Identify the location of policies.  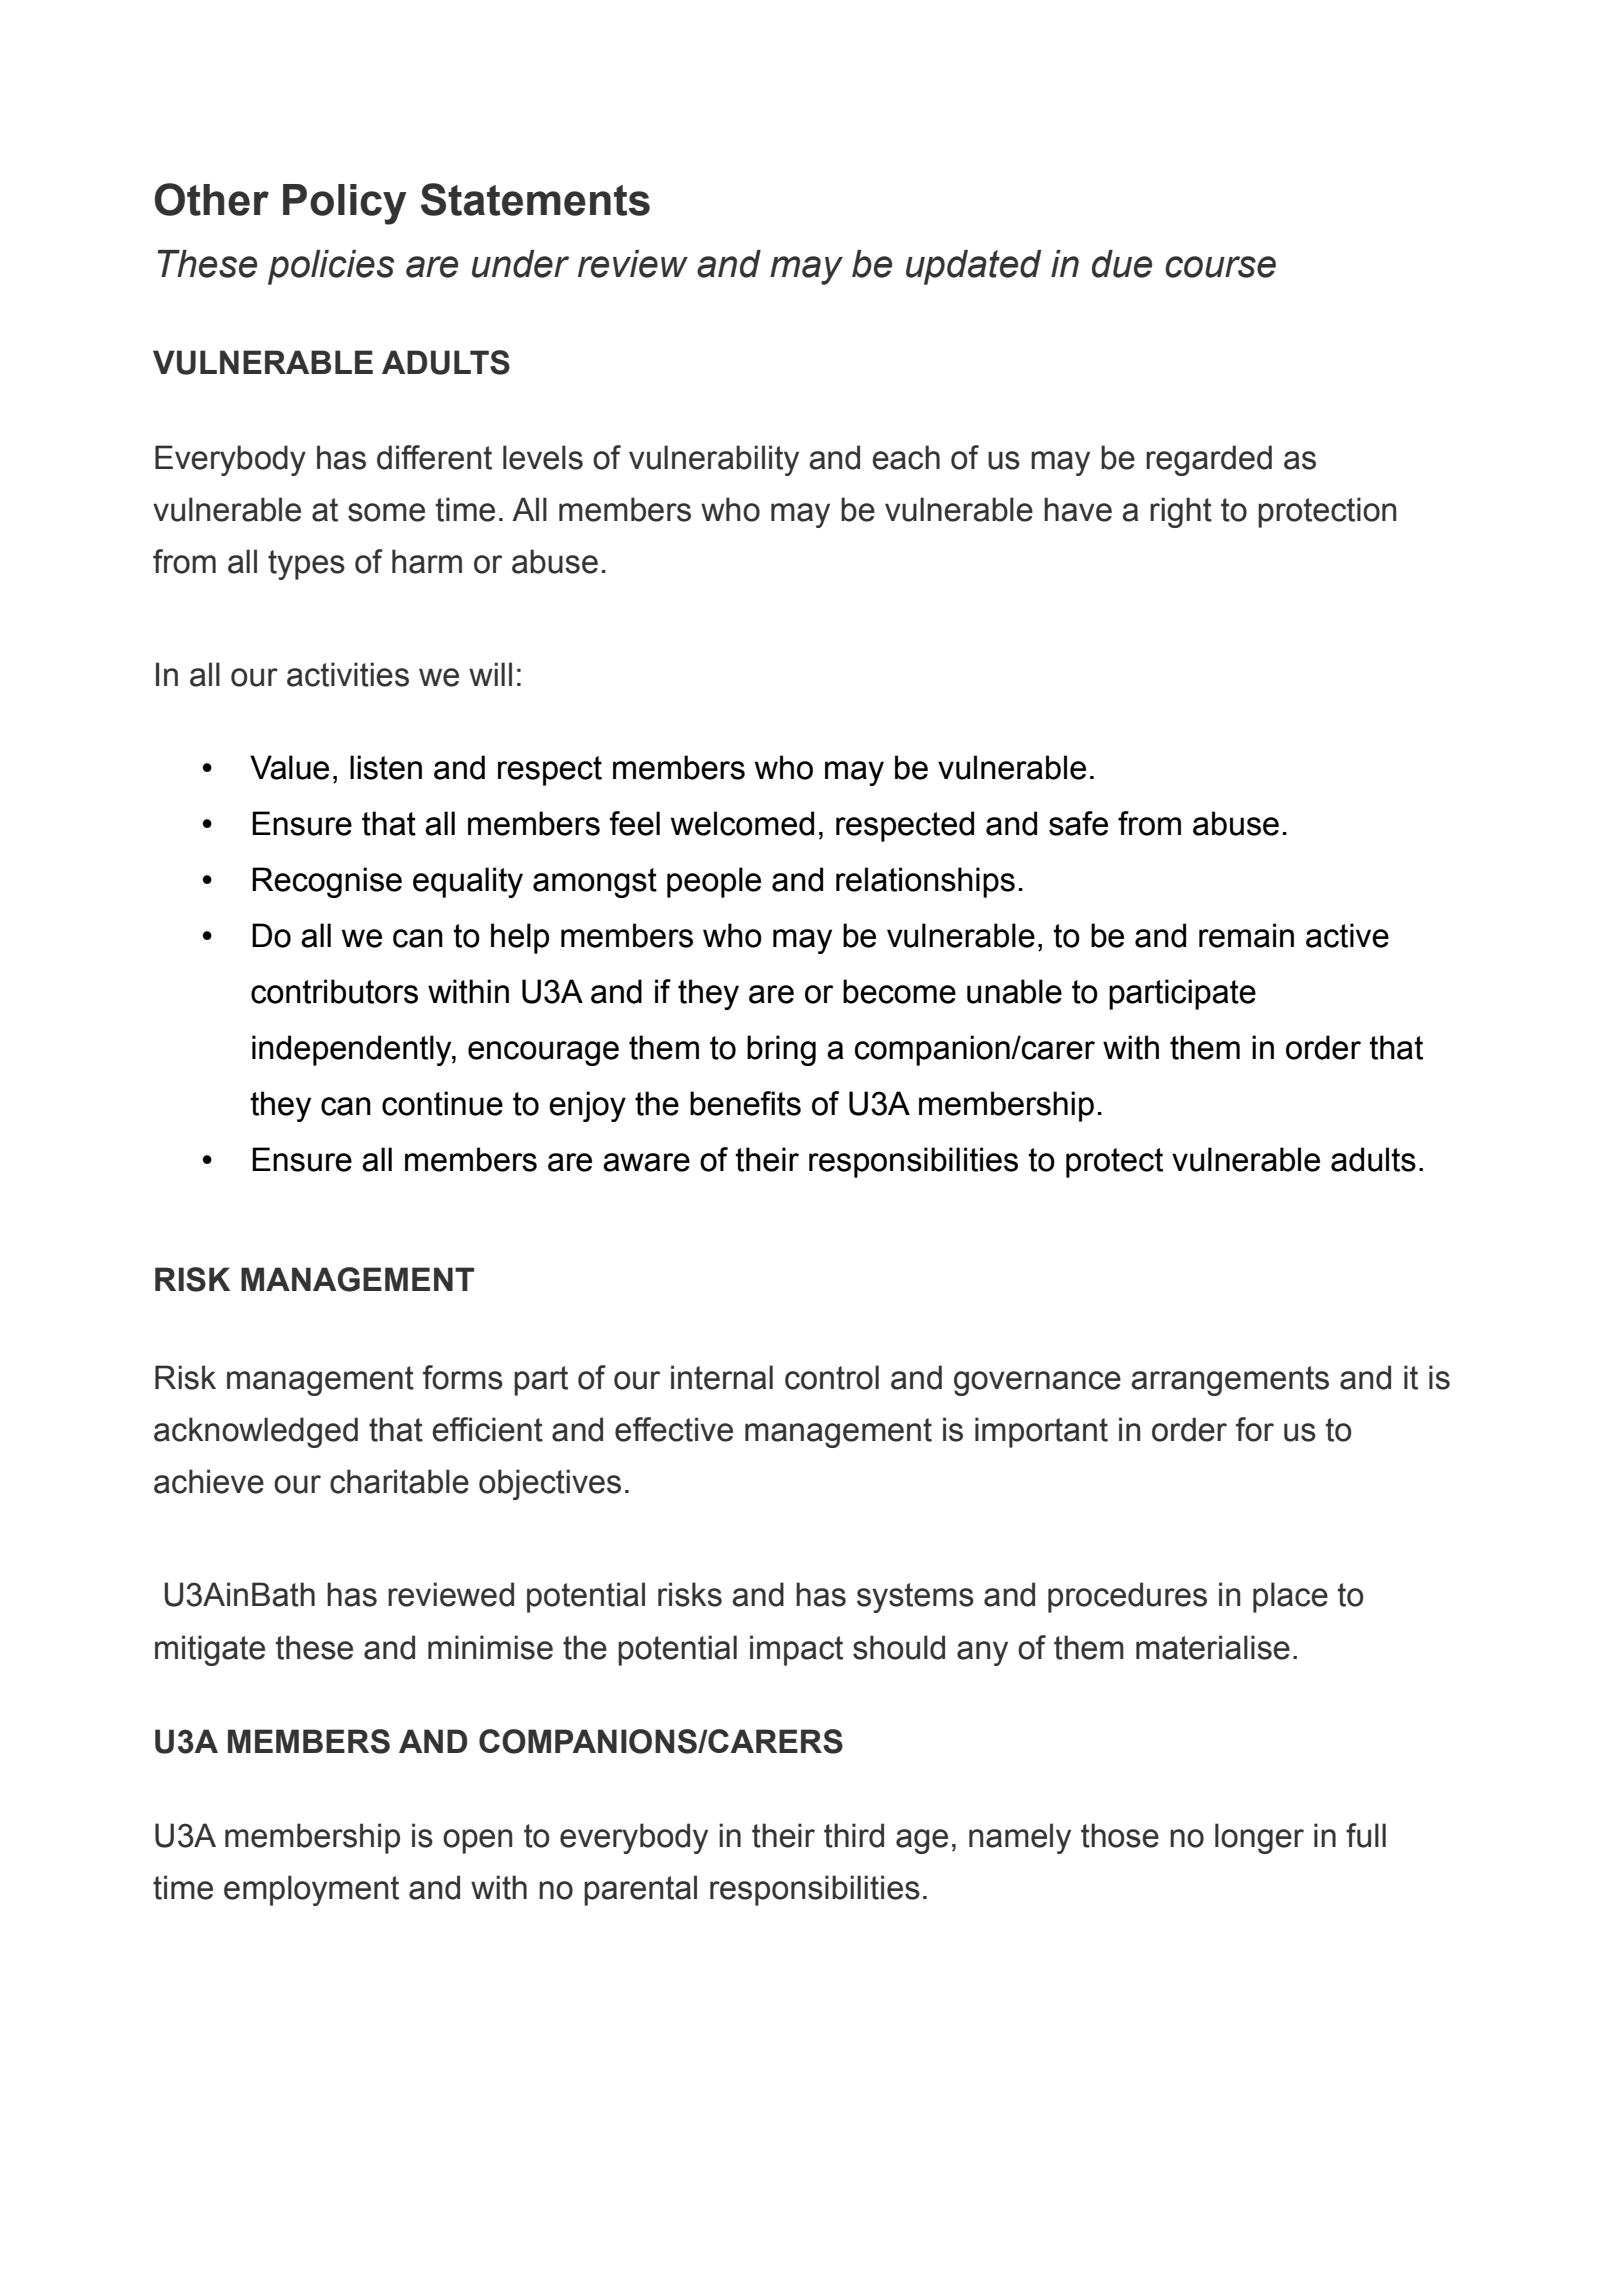
(331, 267).
